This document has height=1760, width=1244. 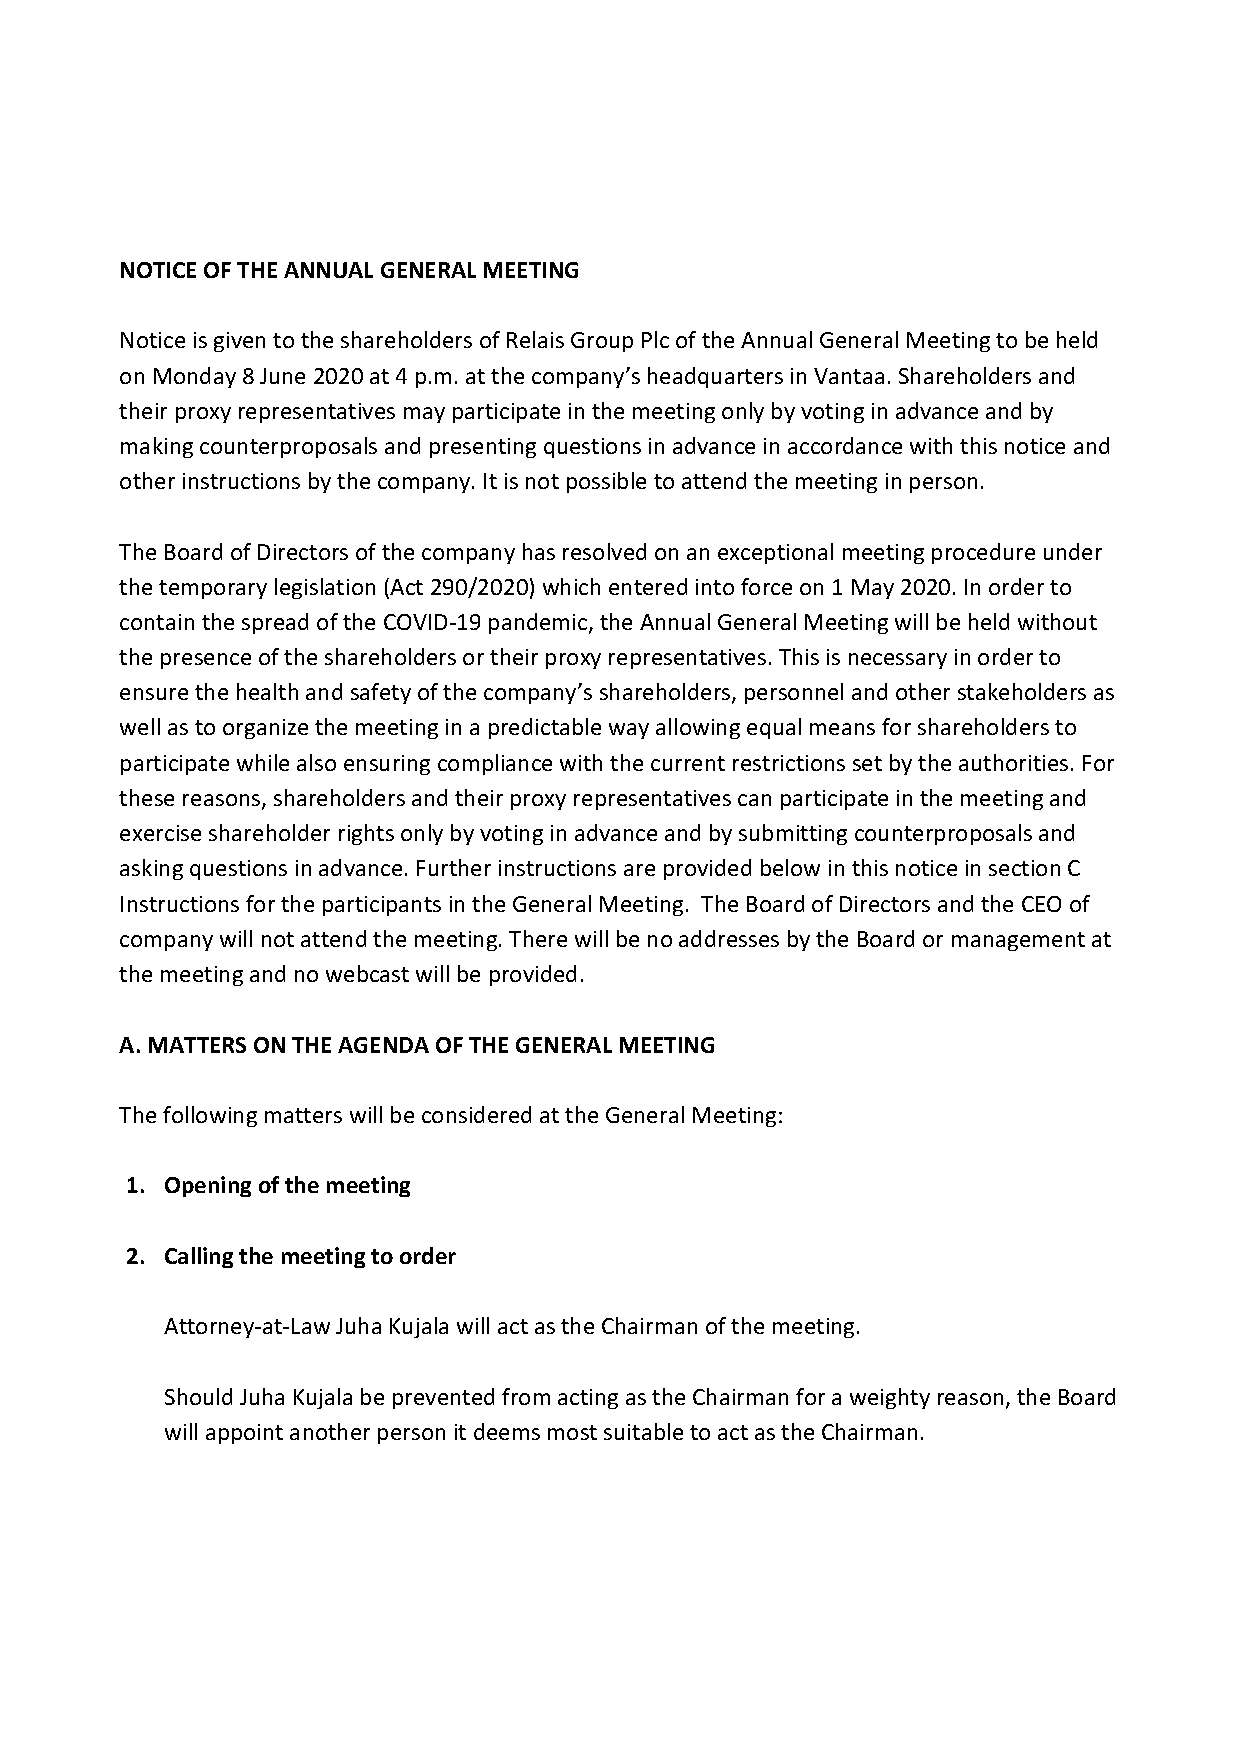 What do you see at coordinates (151, 869) in the document?
I see `asking` at bounding box center [151, 869].
